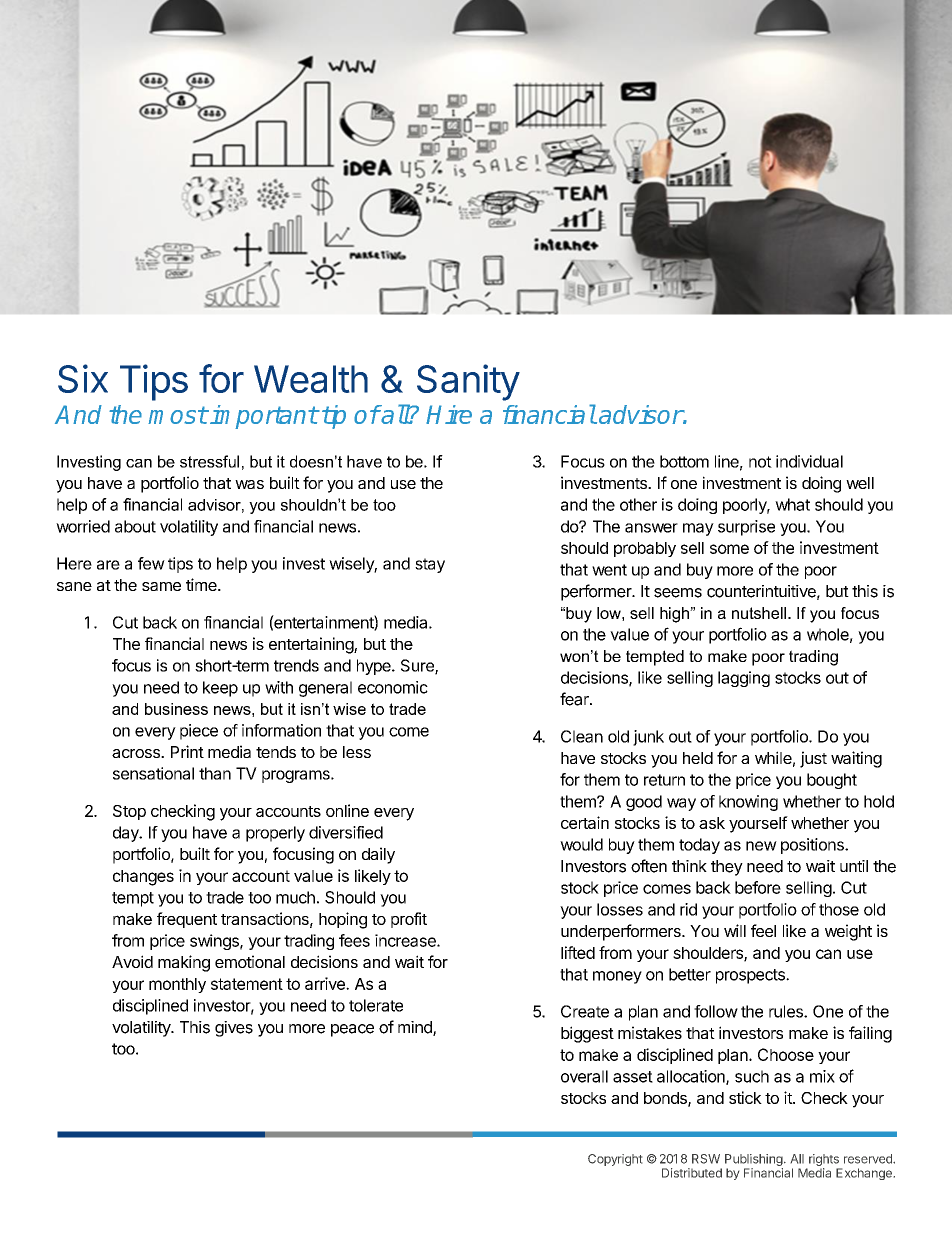 The image size is (952, 1233). Describe the element at coordinates (449, 414) in the screenshot. I see `Hire` at that location.
